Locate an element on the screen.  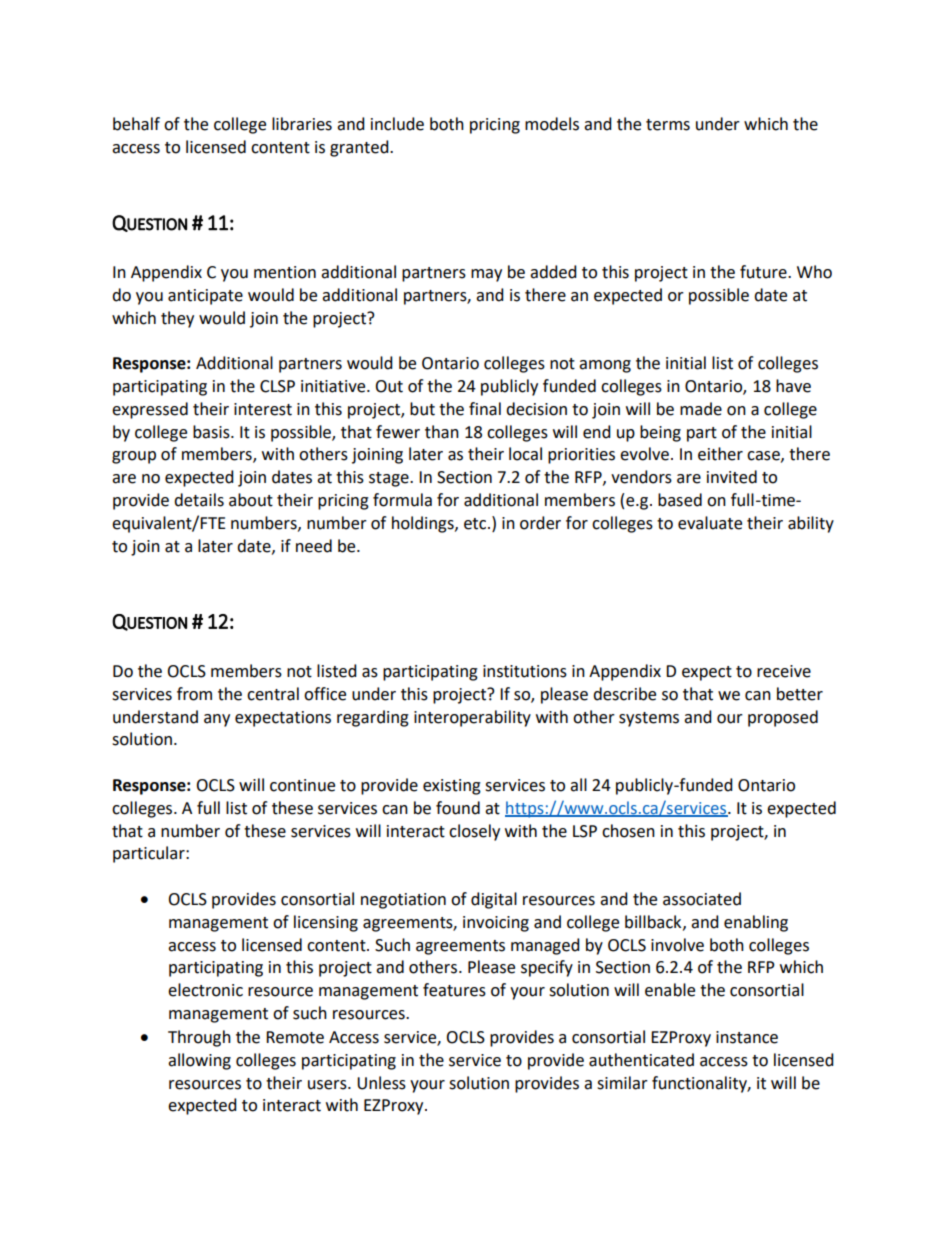
terms is located at coordinates (668, 125).
